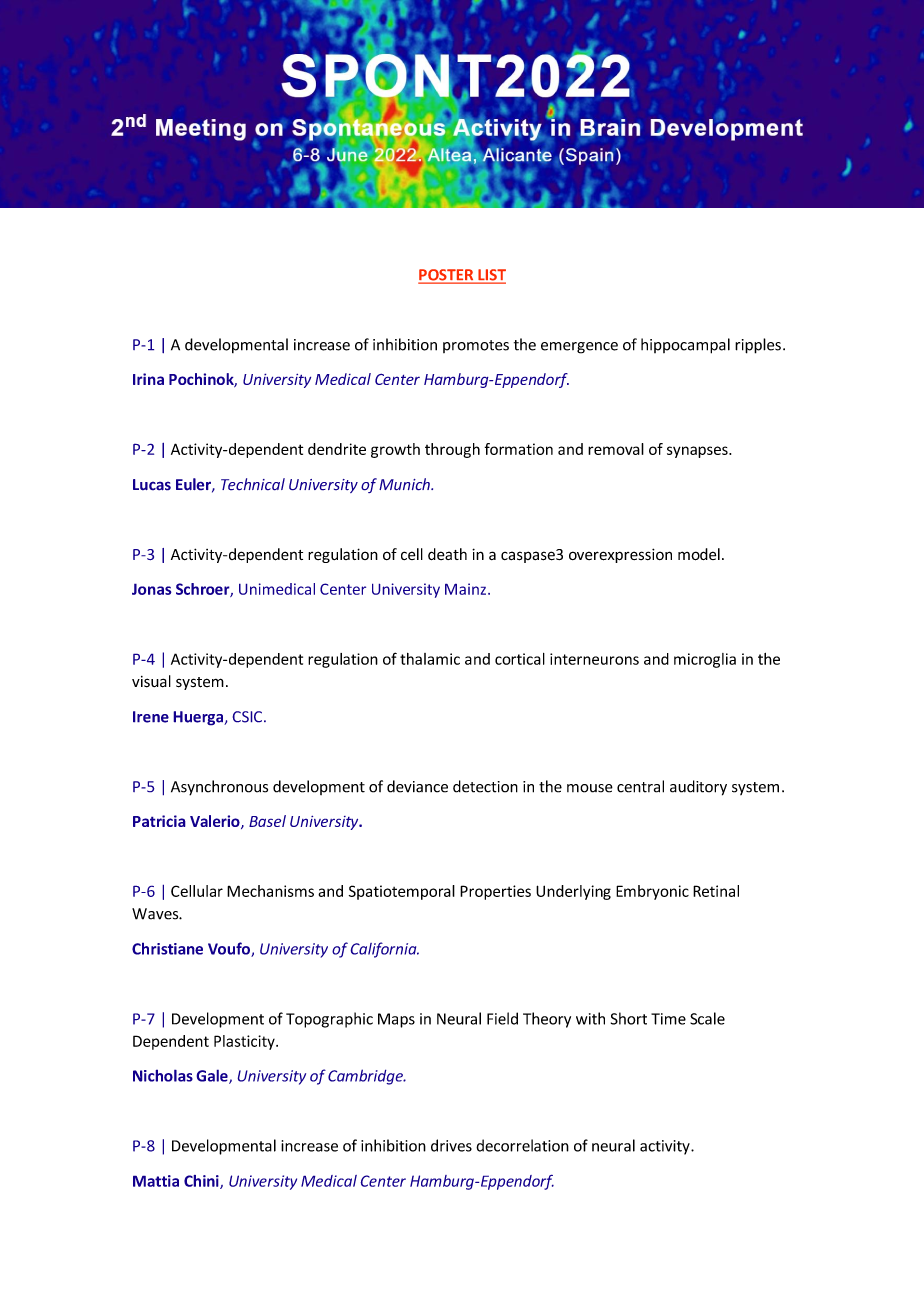 The width and height of the screenshot is (924, 1308). I want to click on hippocampal, so click(685, 346).
